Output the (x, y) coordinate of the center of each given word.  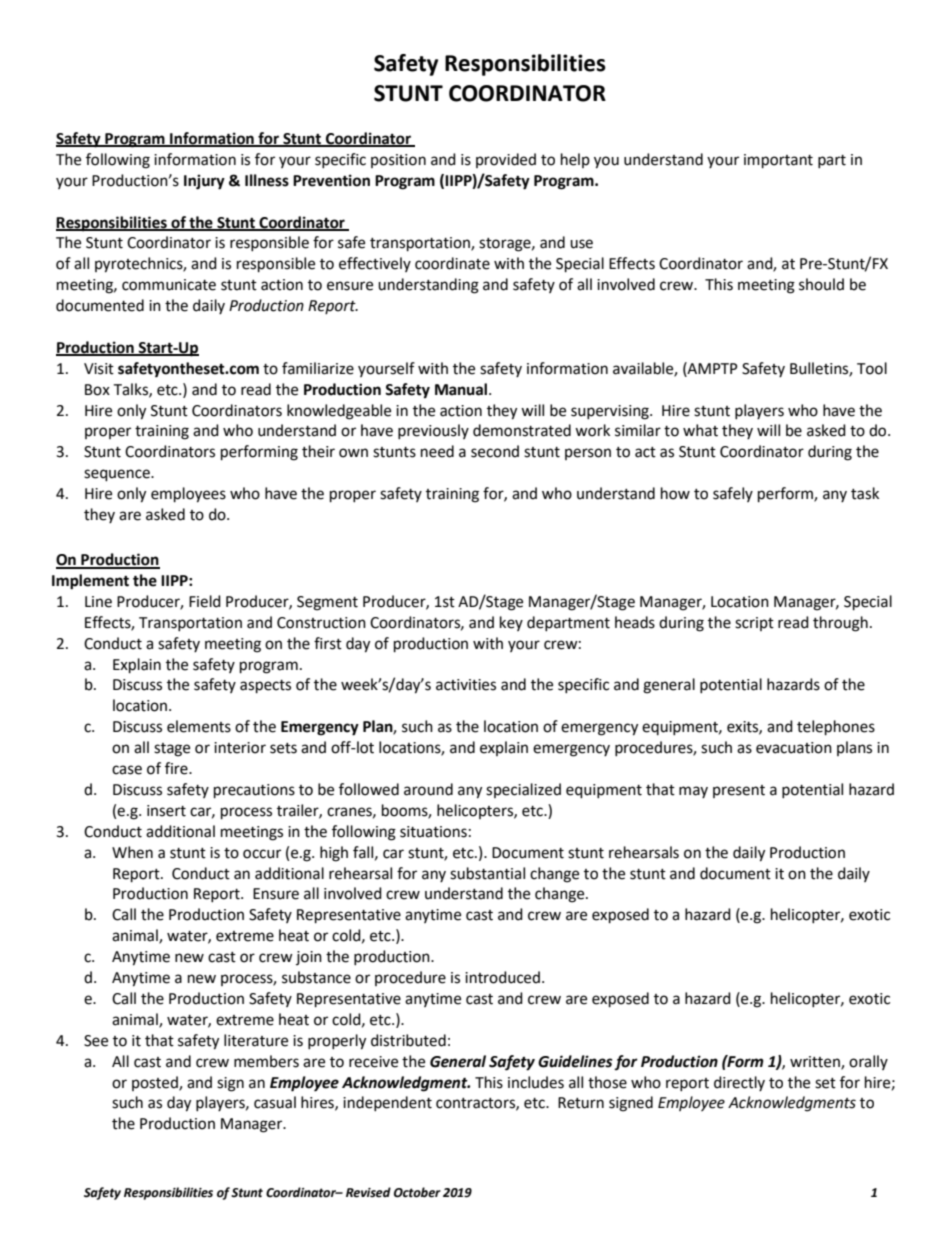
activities (466, 685)
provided (506, 160)
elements (199, 726)
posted (156, 1083)
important (778, 161)
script (754, 624)
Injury (204, 182)
